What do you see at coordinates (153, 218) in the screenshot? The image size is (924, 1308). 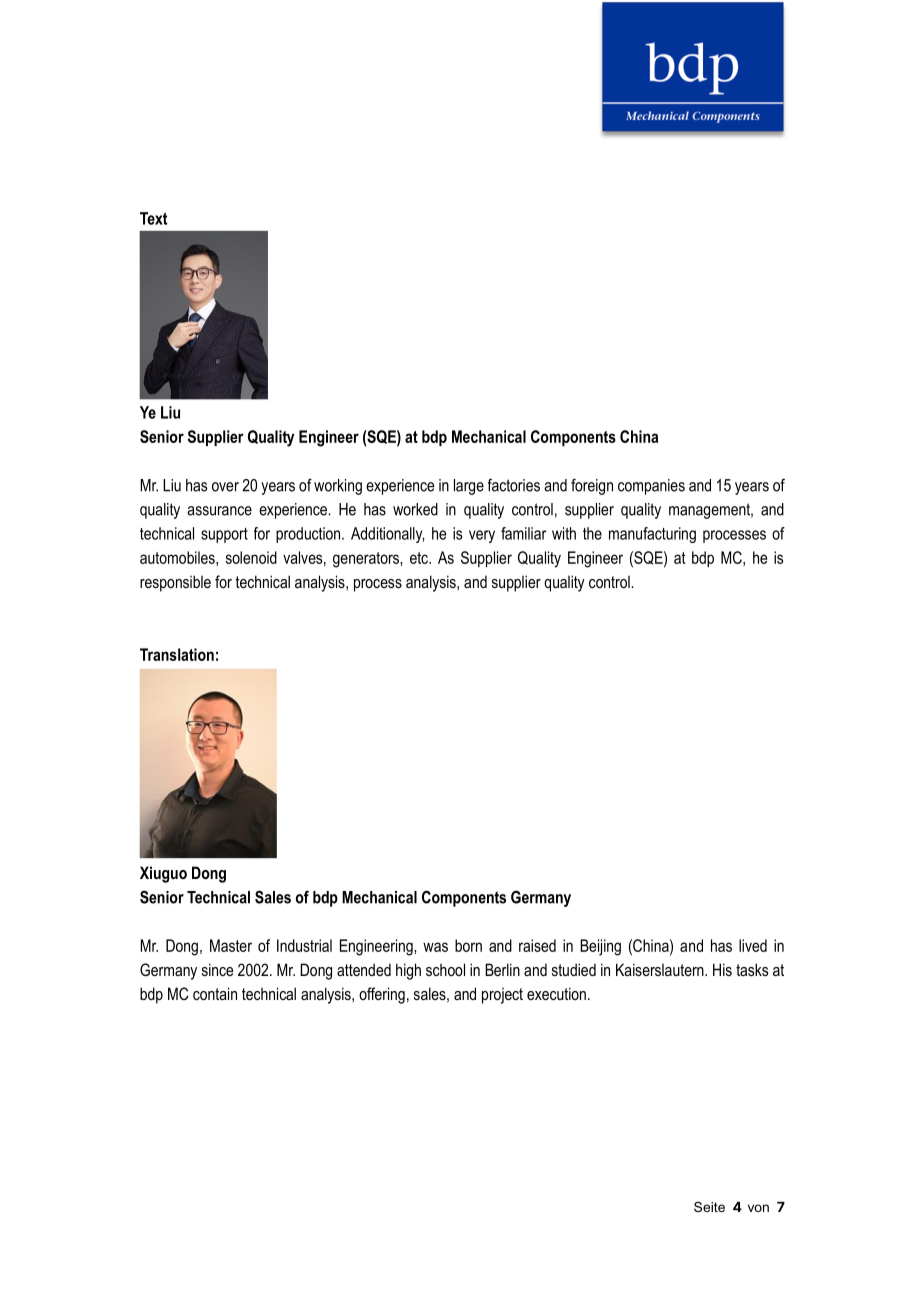 I see `Text` at bounding box center [153, 218].
